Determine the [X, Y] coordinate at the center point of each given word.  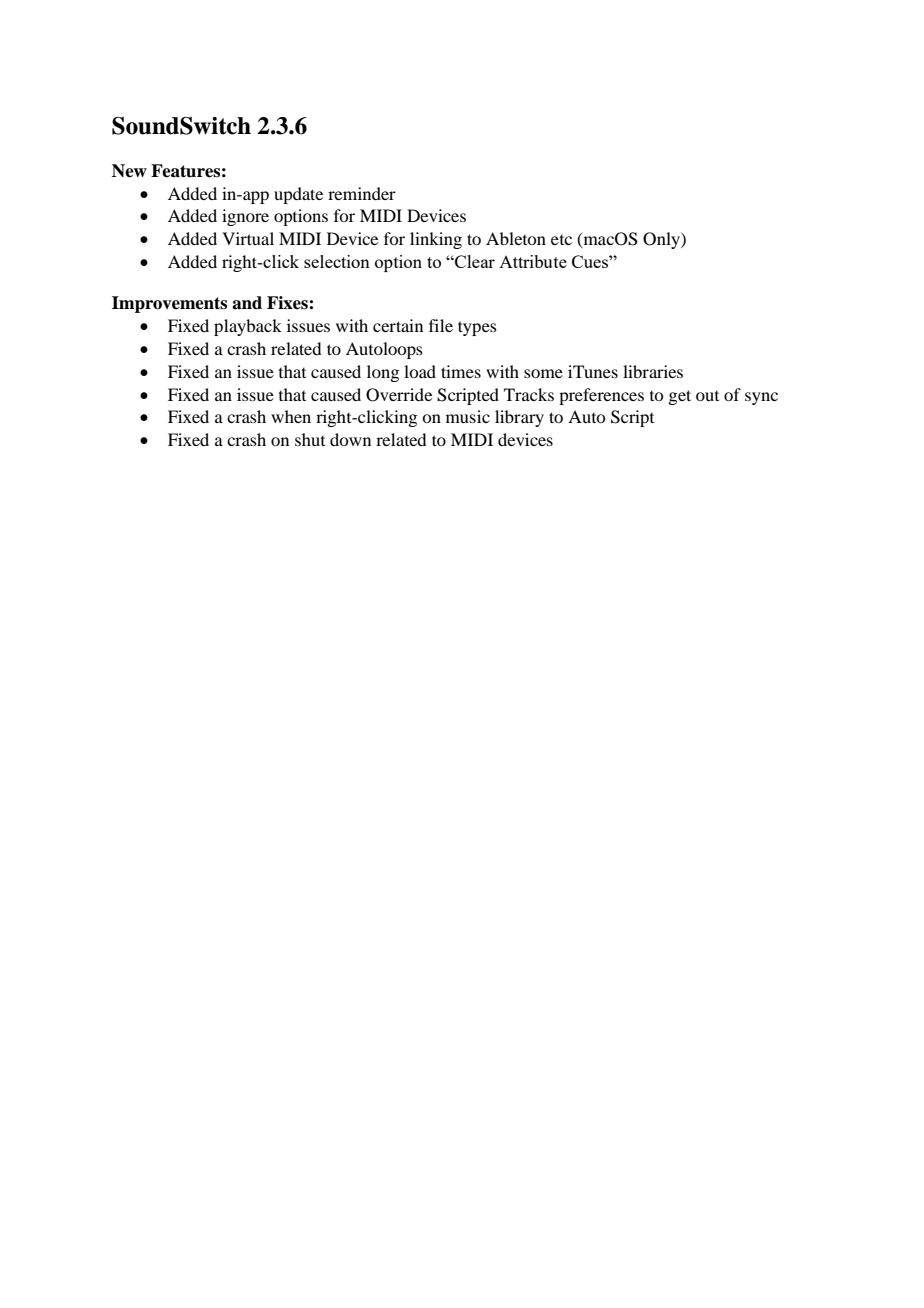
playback [248, 327]
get [679, 397]
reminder [362, 193]
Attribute [533, 261]
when [291, 416]
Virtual [248, 238]
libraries [653, 371]
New [129, 171]
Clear [474, 261]
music [468, 416]
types [477, 328]
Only [662, 240]
